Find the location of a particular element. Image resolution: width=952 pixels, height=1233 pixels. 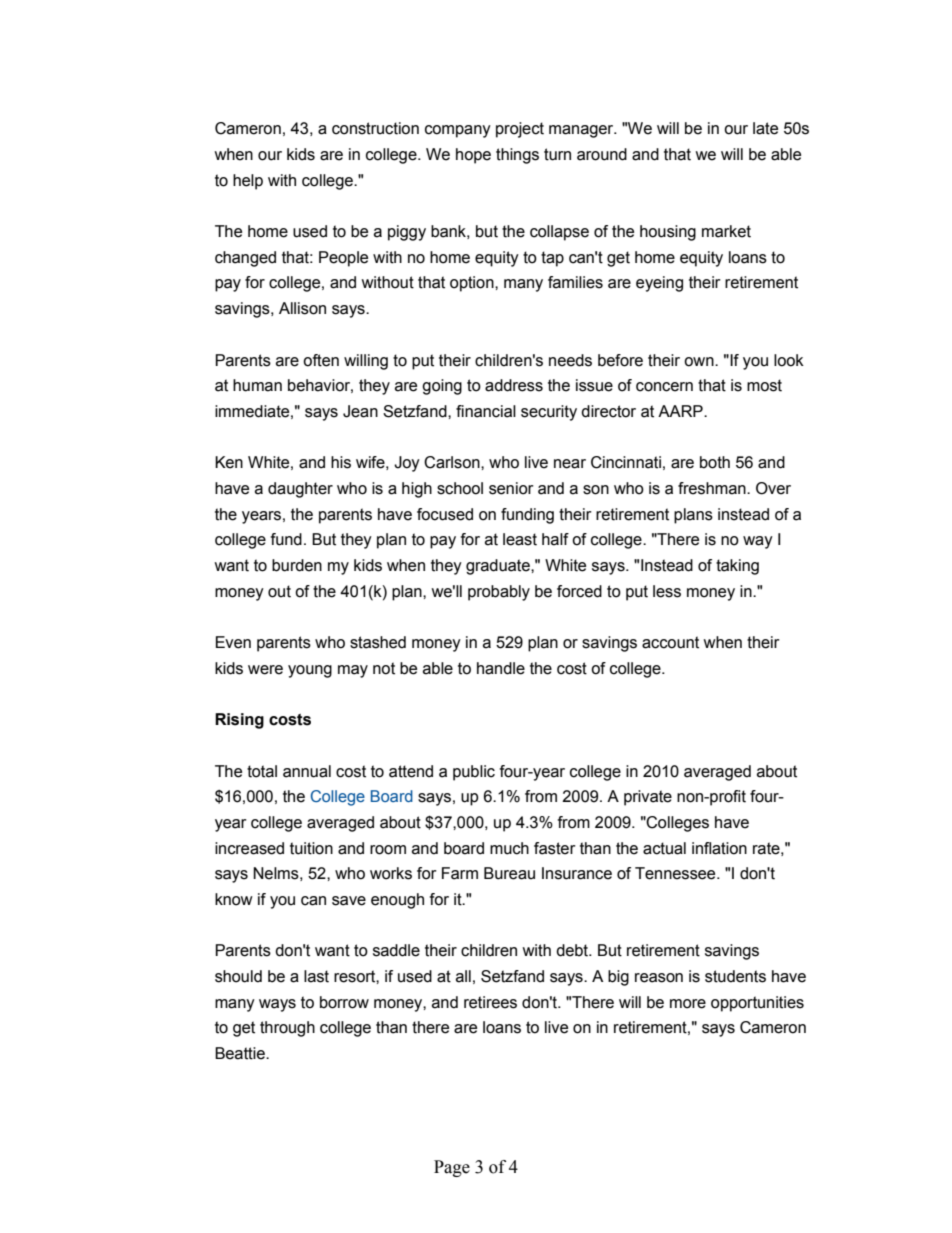

Page is located at coordinates (452, 1168).
